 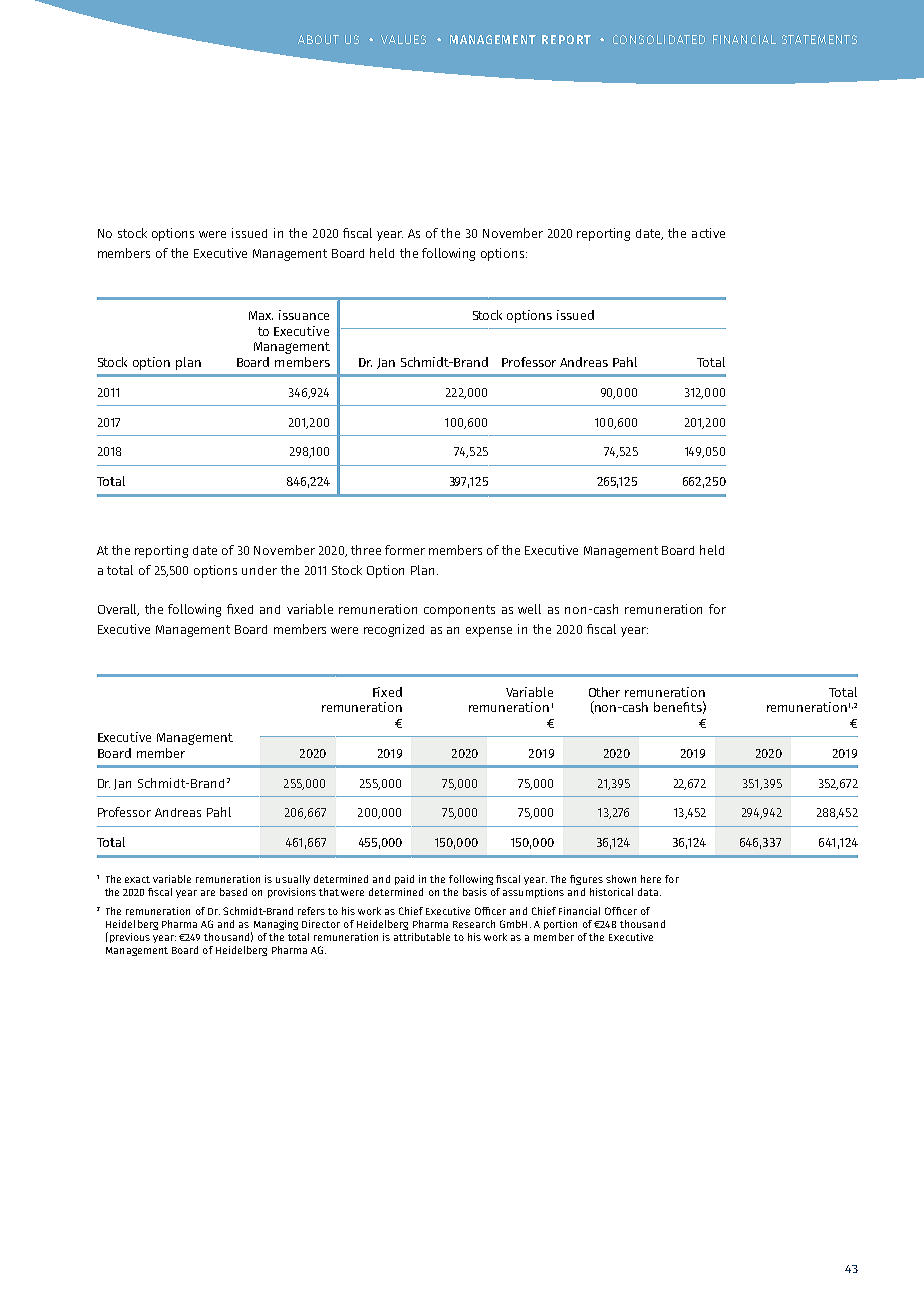 I want to click on ABOUT, so click(x=318, y=39).
